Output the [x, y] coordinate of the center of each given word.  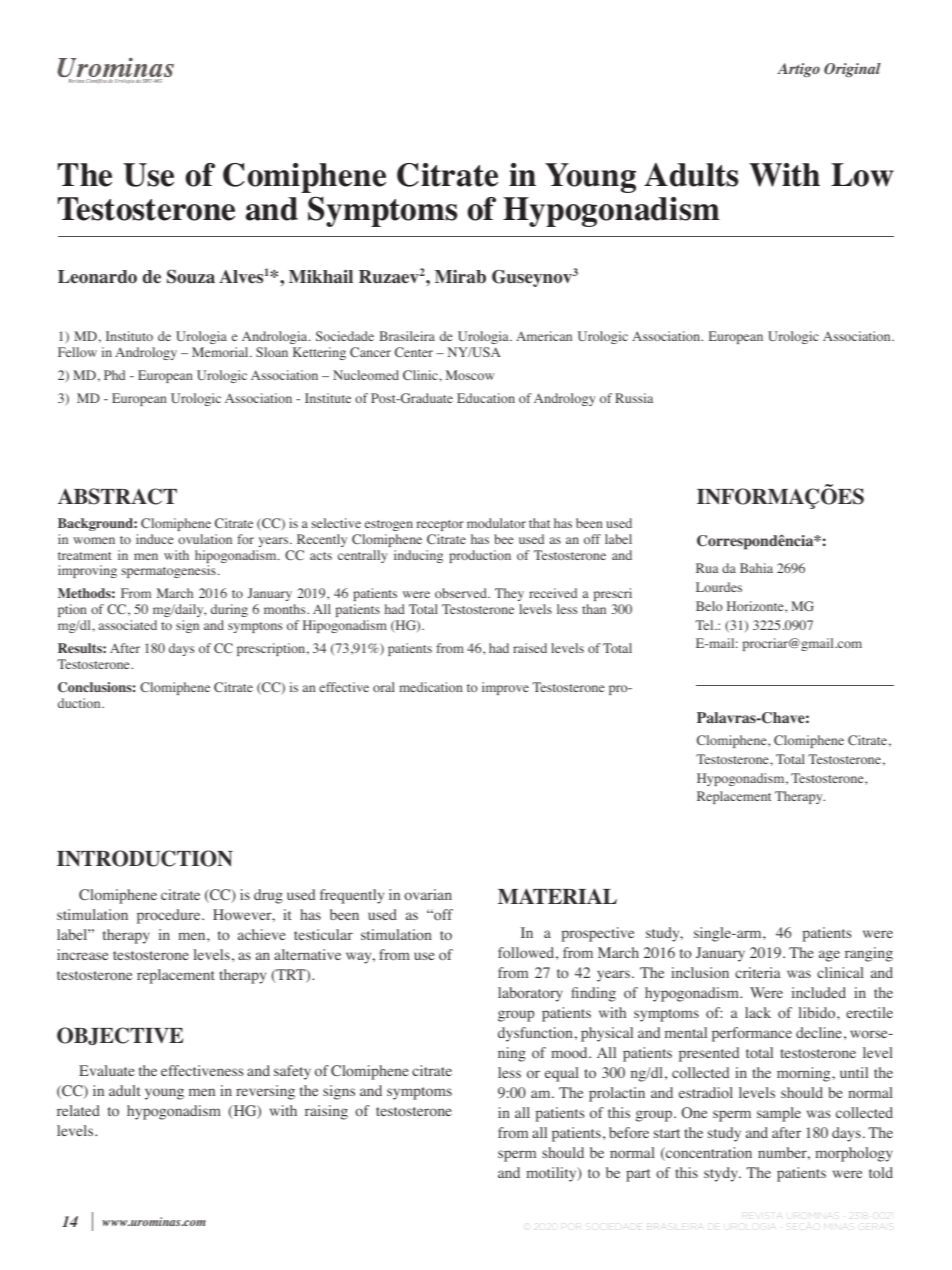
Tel [705, 625]
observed [462, 593]
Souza [191, 276]
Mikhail [321, 276]
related [78, 1110]
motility [552, 1174]
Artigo [798, 70]
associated [128, 625]
